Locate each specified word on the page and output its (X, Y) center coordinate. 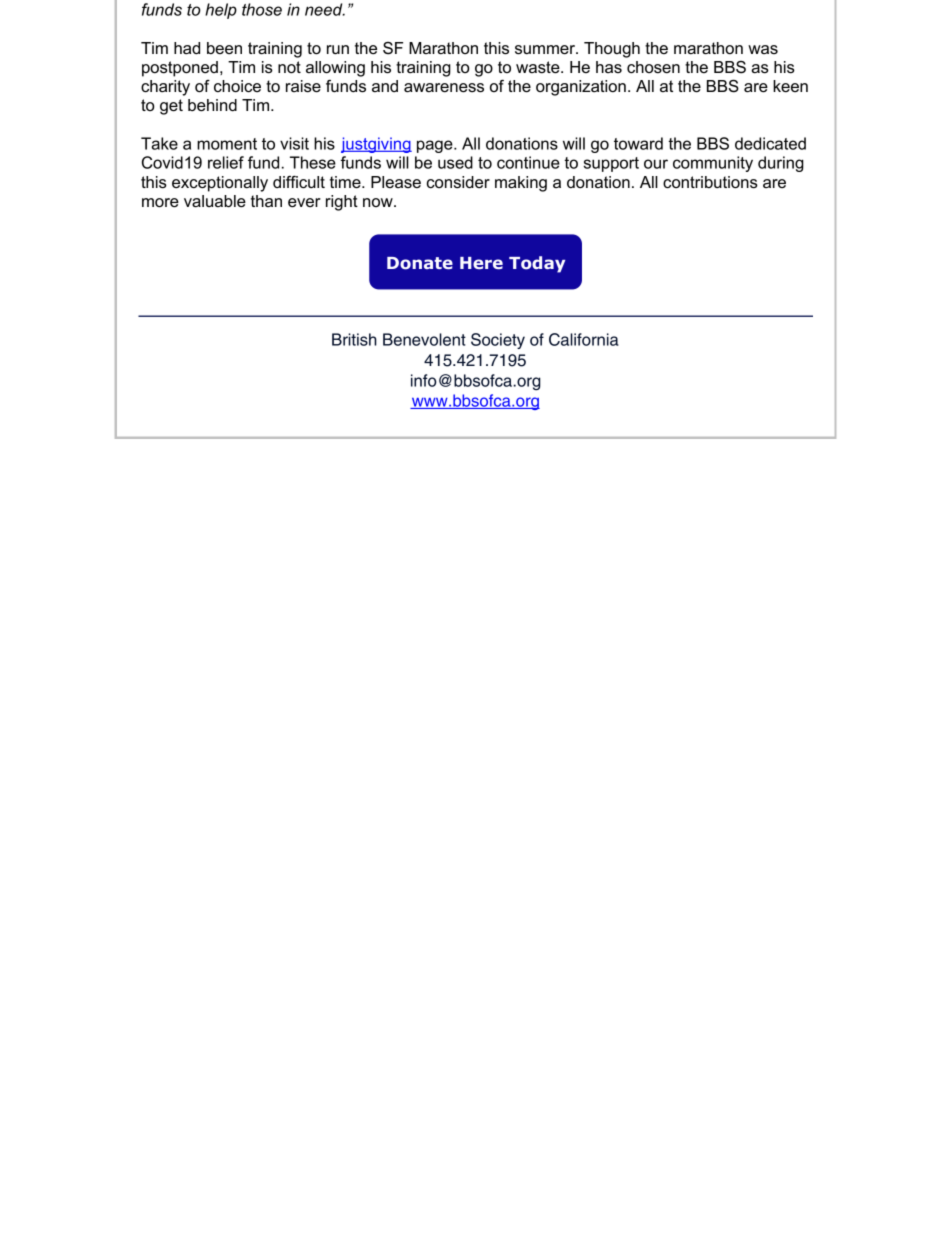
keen (790, 86)
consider (458, 182)
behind (212, 105)
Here (481, 263)
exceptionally (220, 184)
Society (498, 341)
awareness (444, 88)
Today (537, 264)
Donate (420, 263)
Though (612, 50)
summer (546, 50)
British (354, 339)
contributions (710, 182)
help (221, 11)
